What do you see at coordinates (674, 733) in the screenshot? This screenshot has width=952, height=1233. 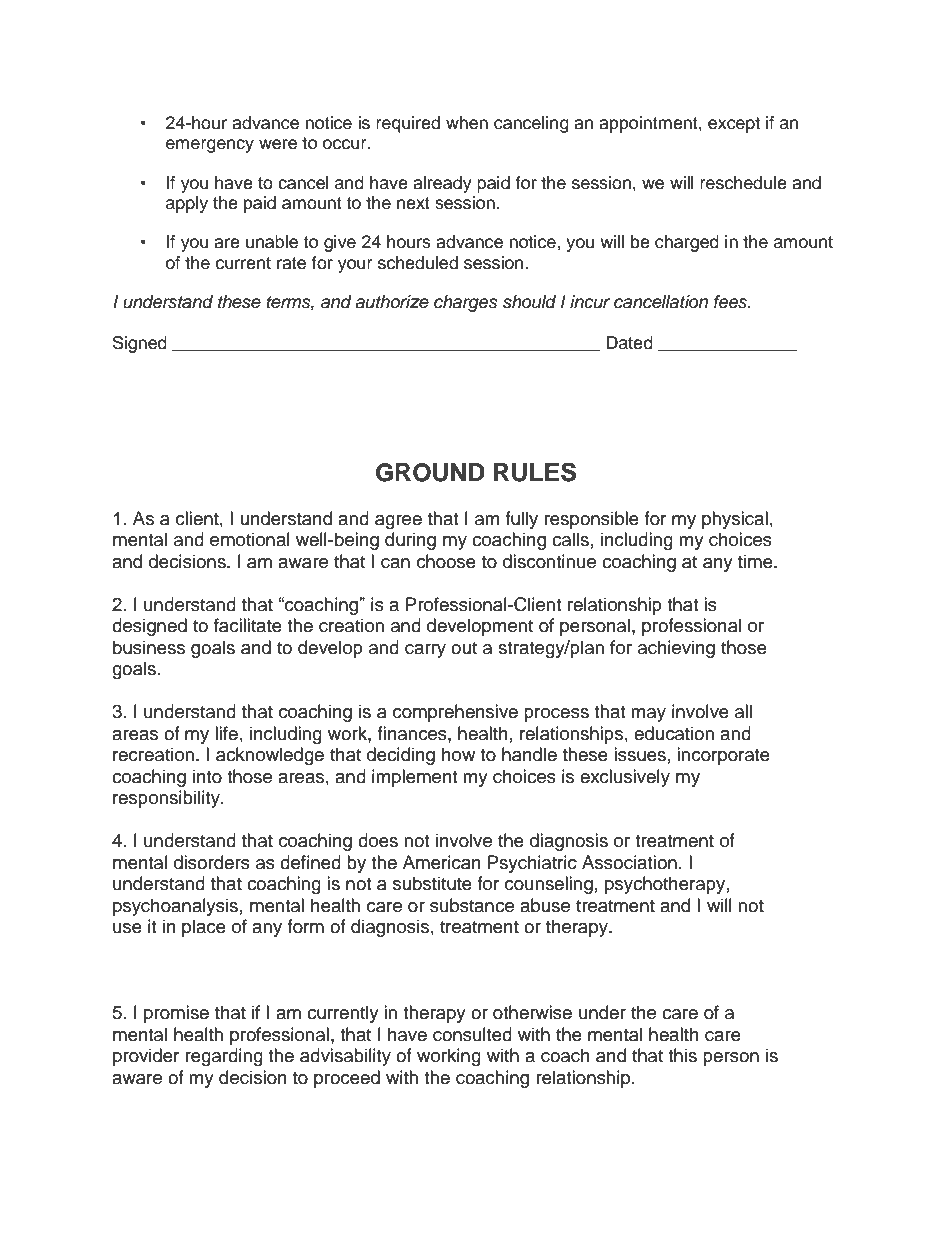 I see `education` at bounding box center [674, 733].
